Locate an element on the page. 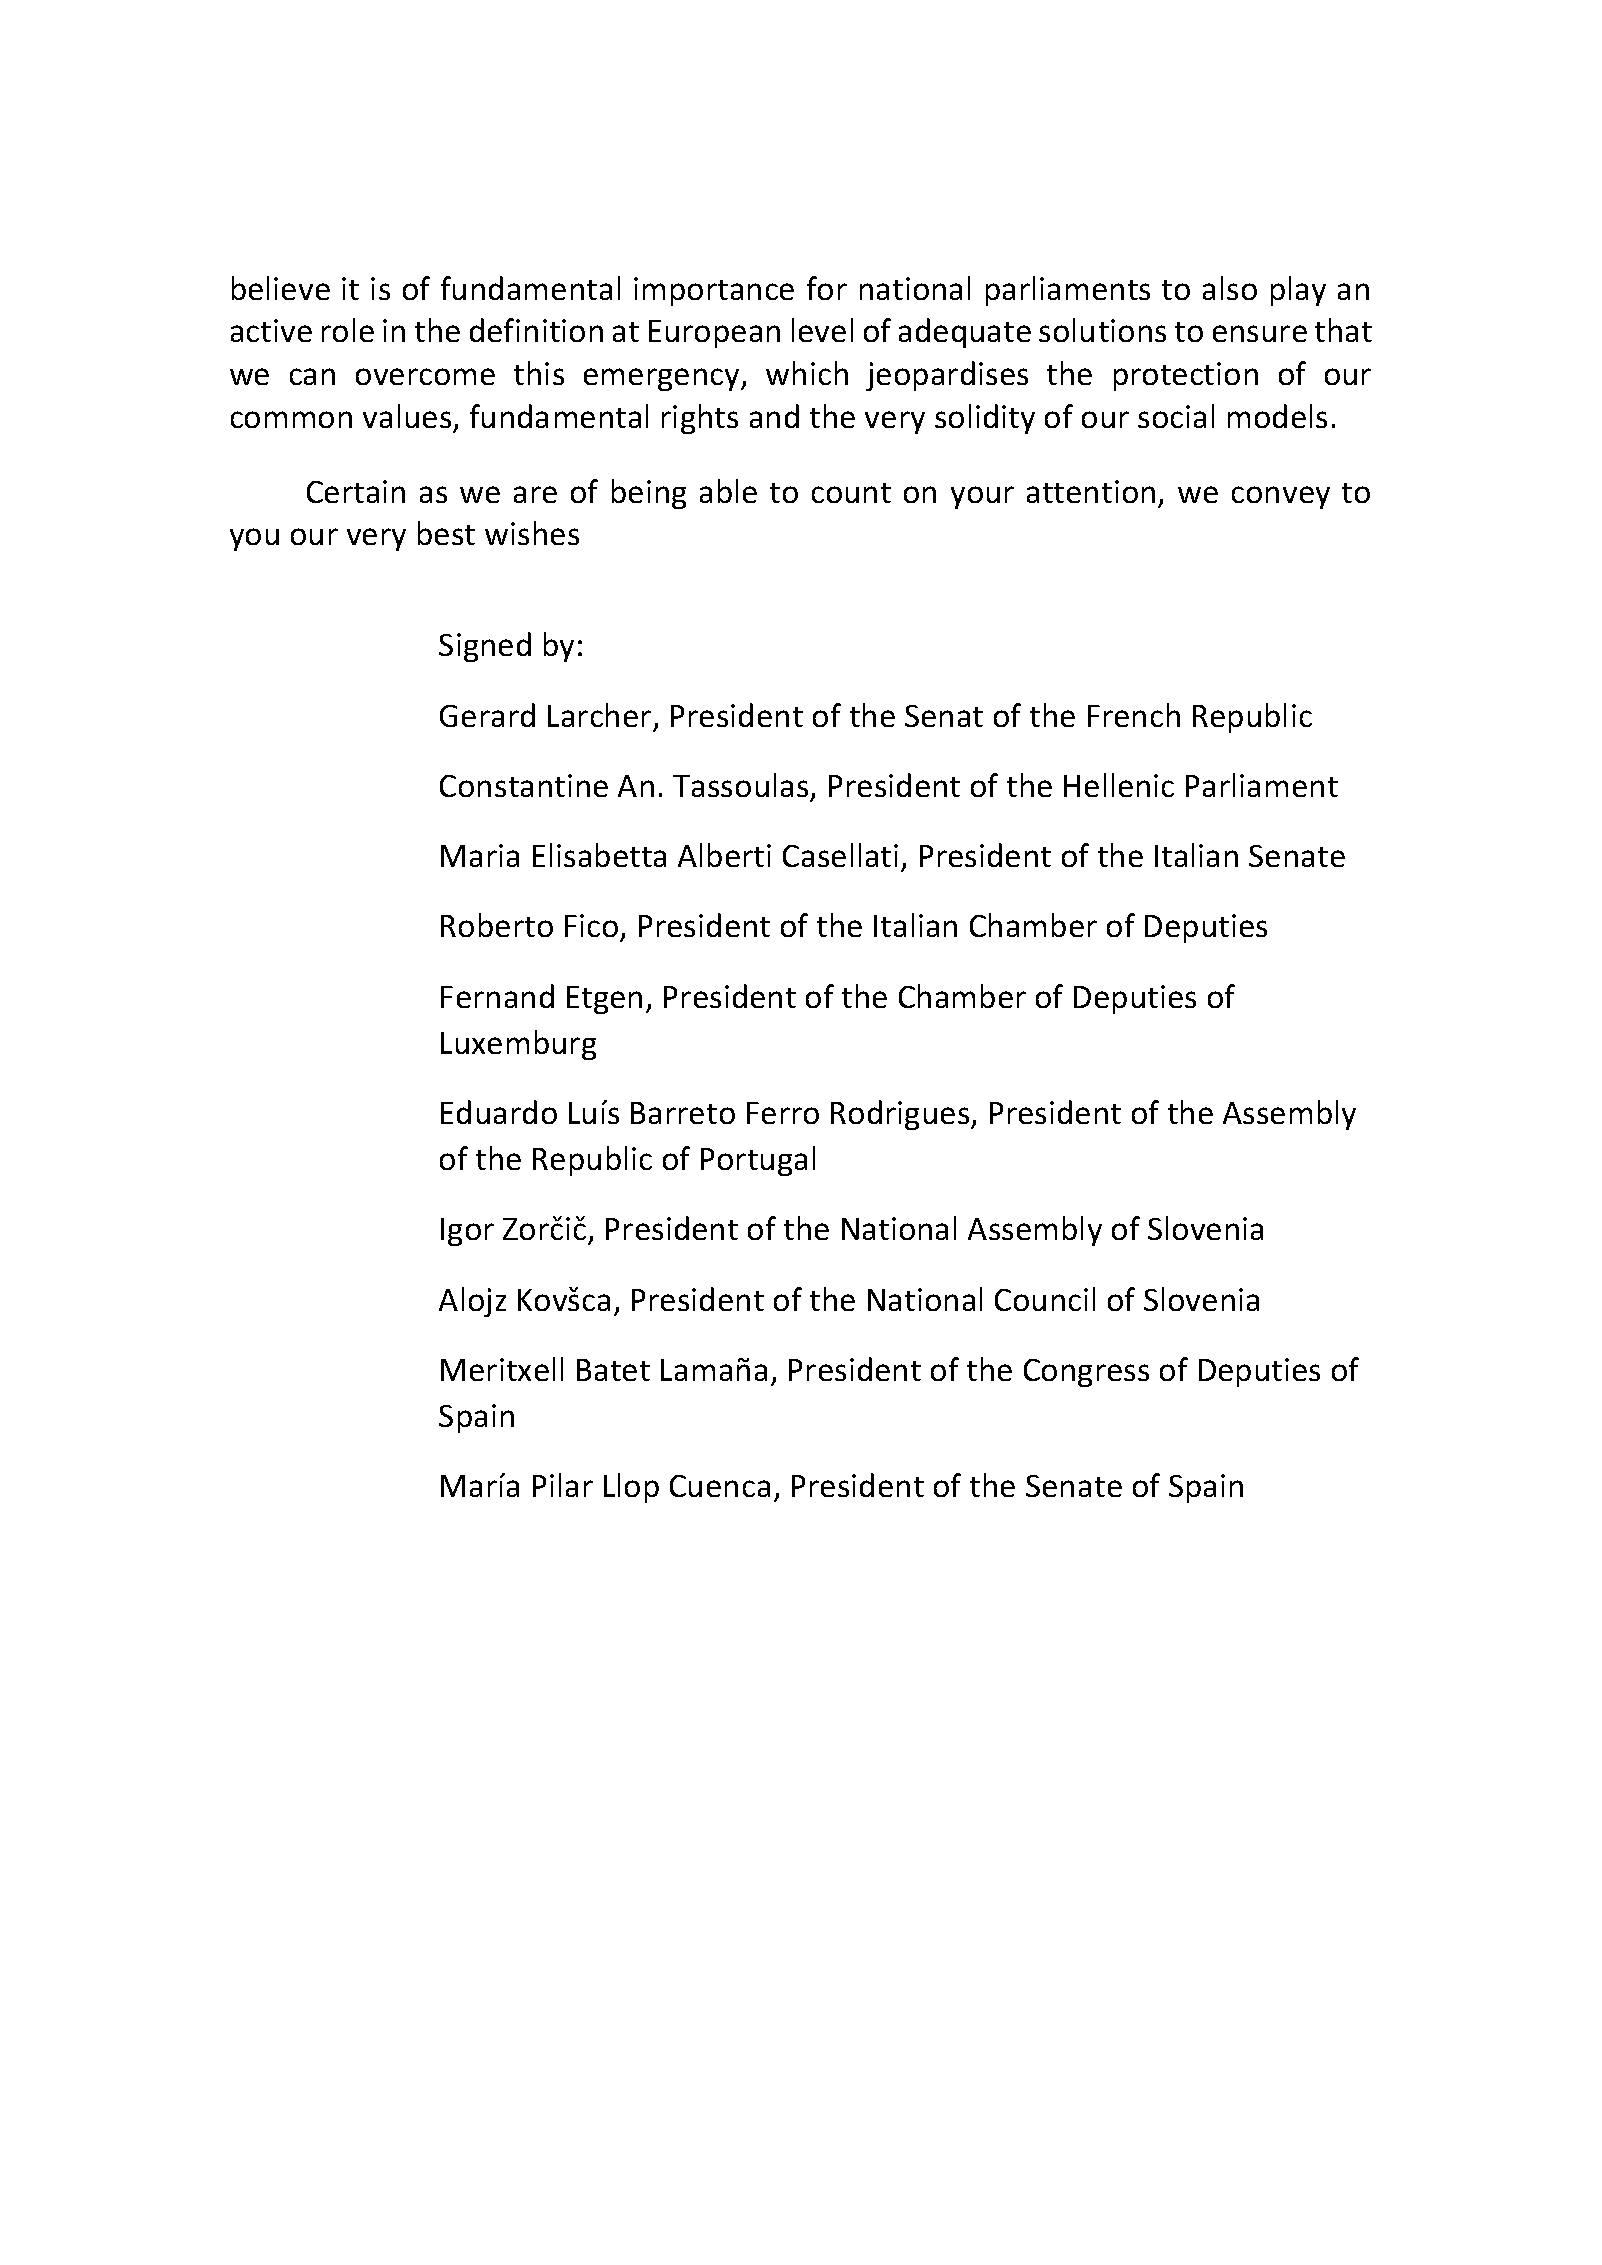  Constantine is located at coordinates (524, 785).
